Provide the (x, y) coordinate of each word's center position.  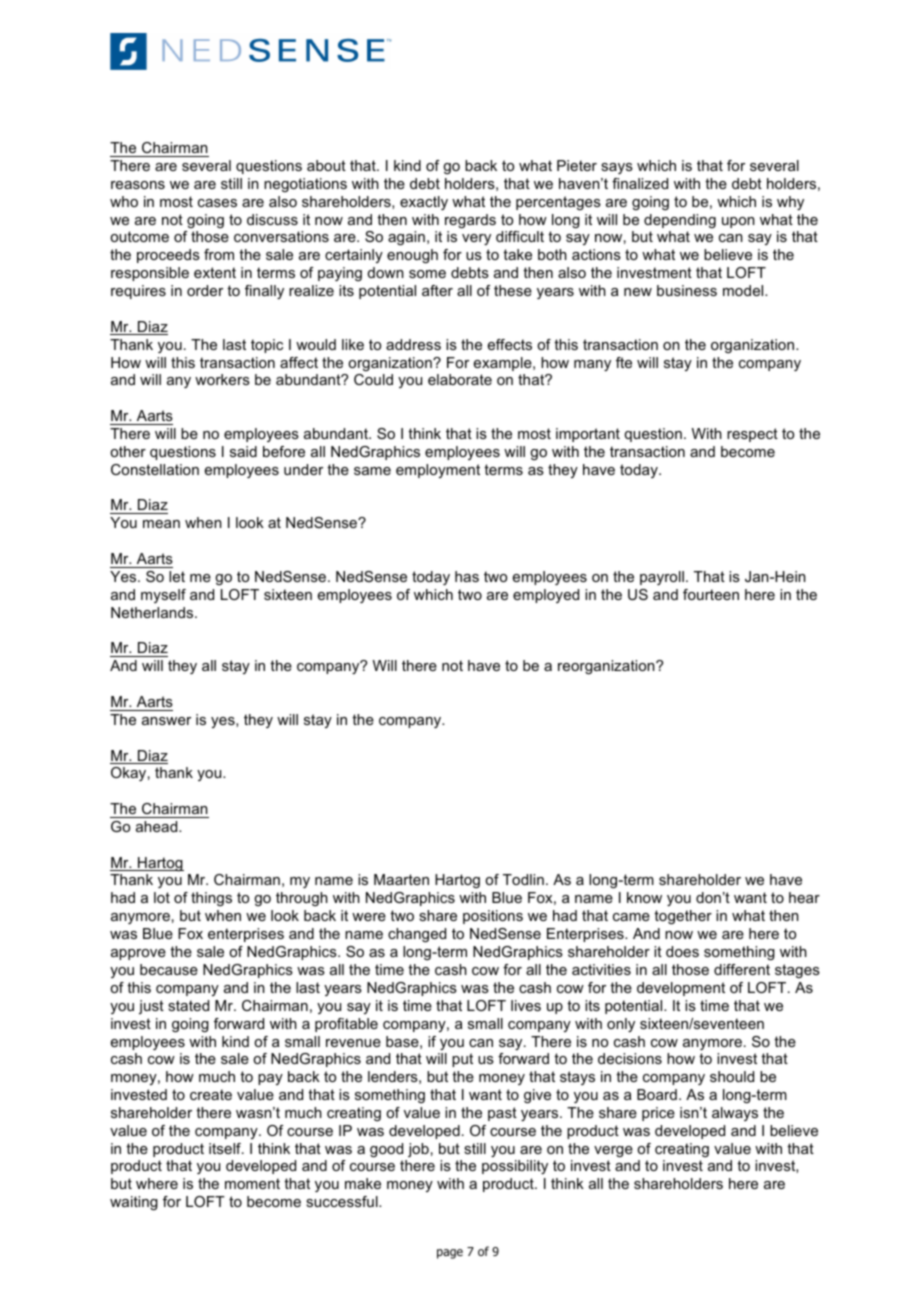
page (450, 1254)
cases (217, 203)
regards (470, 221)
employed (546, 596)
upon (738, 222)
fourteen (711, 594)
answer (166, 721)
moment (252, 1183)
